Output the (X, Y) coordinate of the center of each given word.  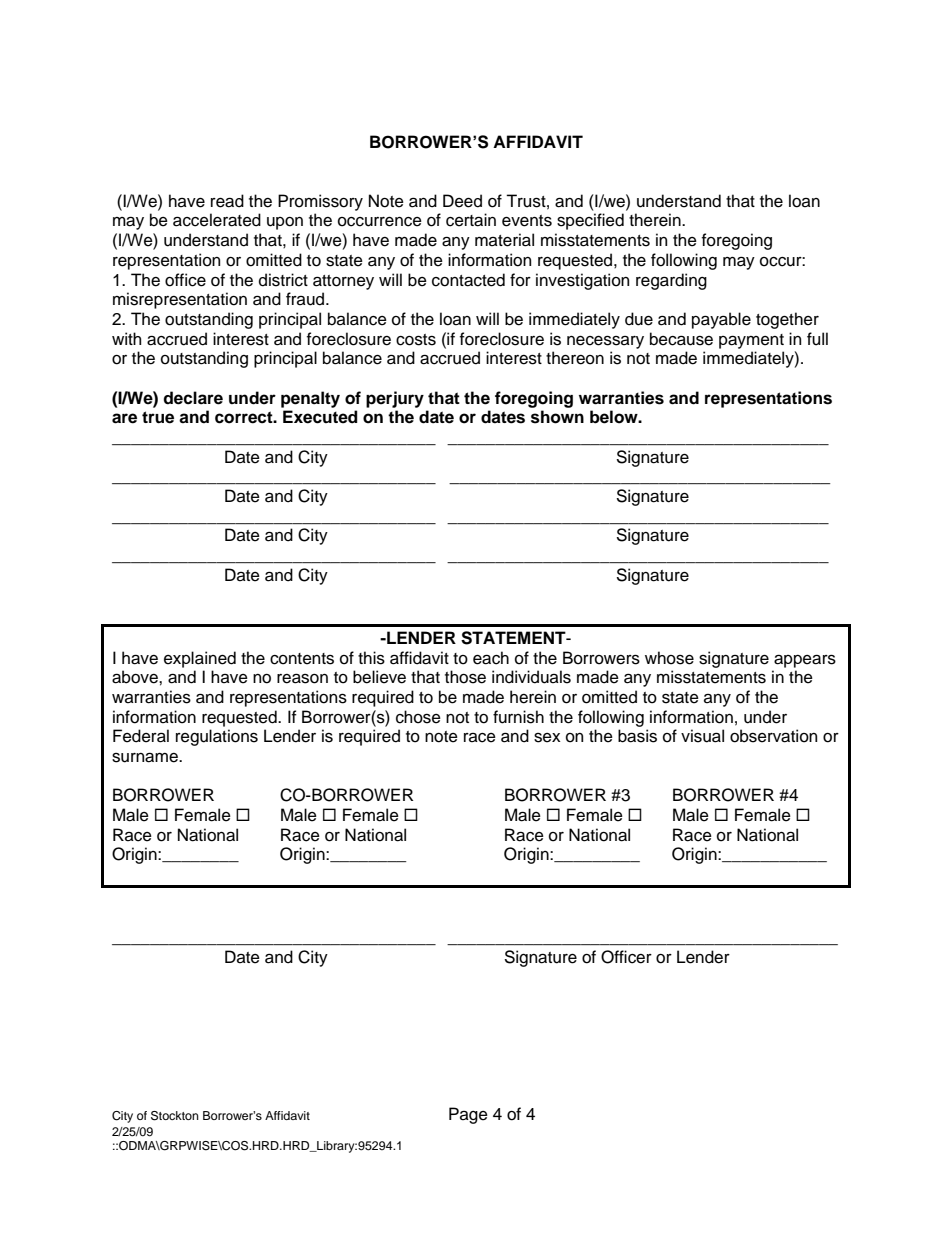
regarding (671, 281)
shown (557, 417)
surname (146, 757)
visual (702, 736)
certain (471, 220)
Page (468, 1115)
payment (751, 341)
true (158, 417)
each (491, 658)
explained (200, 659)
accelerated (217, 220)
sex (547, 738)
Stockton (175, 1116)
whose (669, 658)
